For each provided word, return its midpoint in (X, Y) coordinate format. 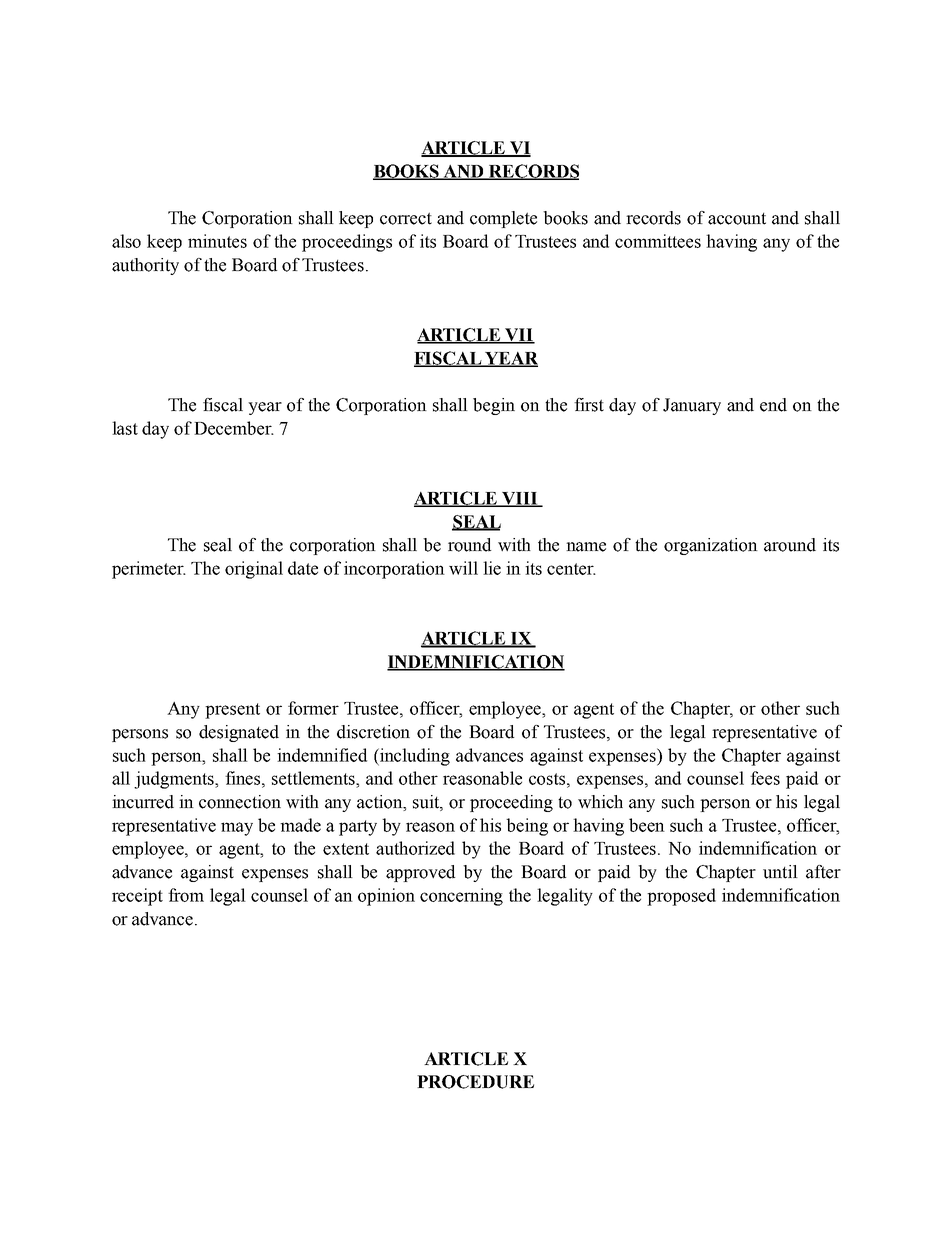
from (186, 895)
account (737, 219)
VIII (520, 499)
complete (503, 219)
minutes (217, 241)
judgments (175, 780)
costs (548, 779)
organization (711, 546)
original (254, 570)
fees (765, 778)
